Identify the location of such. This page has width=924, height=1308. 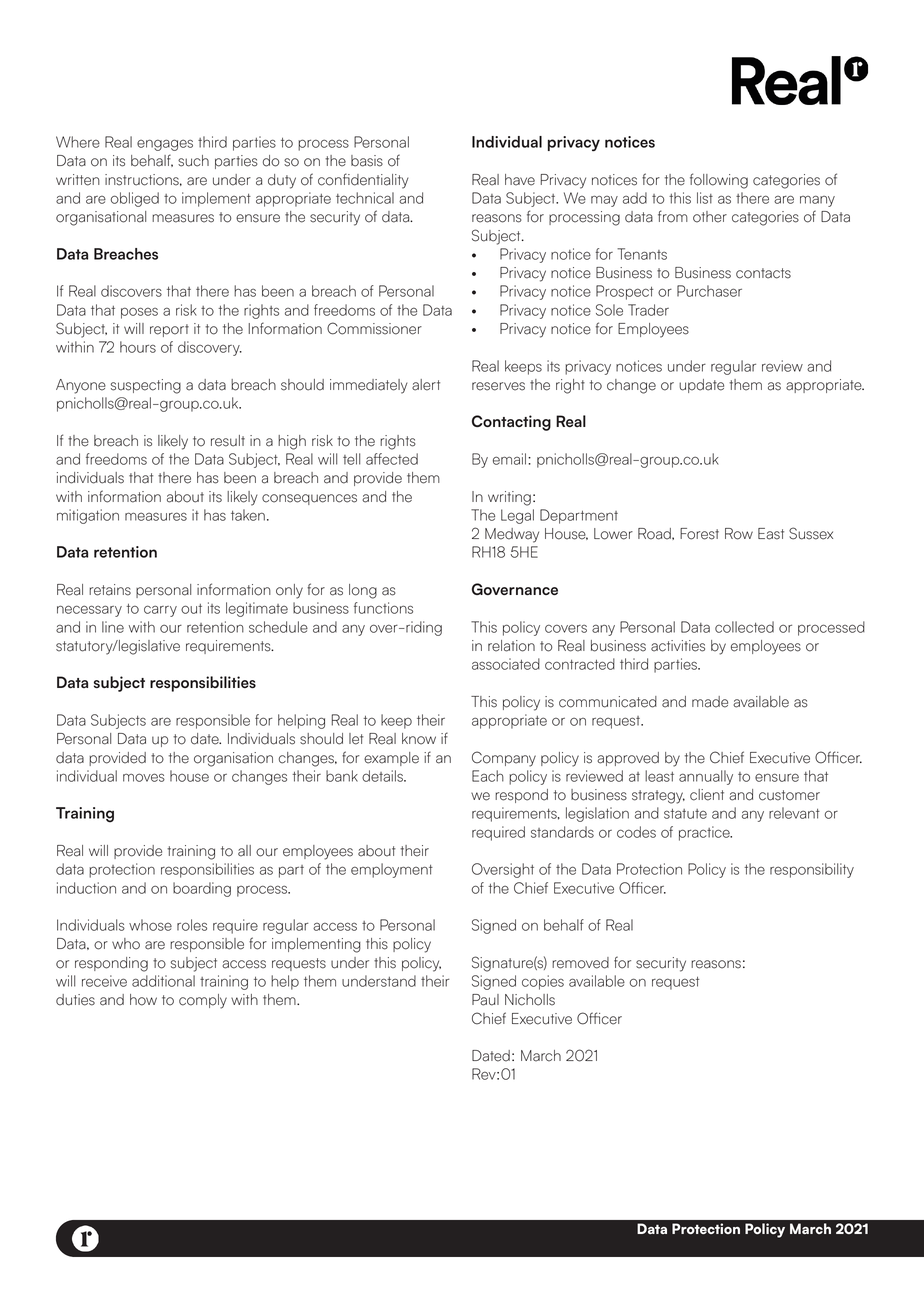
(193, 161).
